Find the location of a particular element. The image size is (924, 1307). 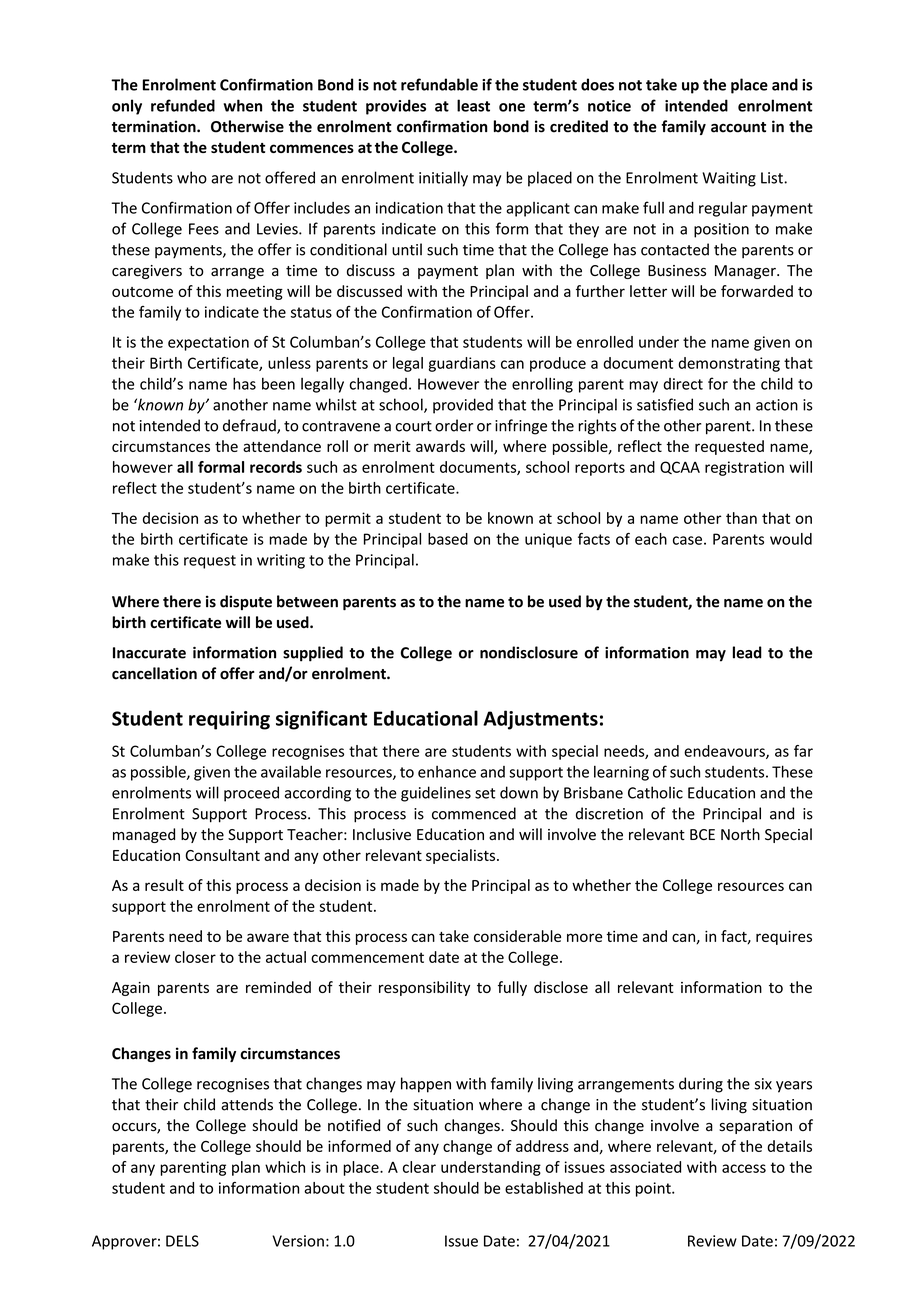

account is located at coordinates (738, 127).
